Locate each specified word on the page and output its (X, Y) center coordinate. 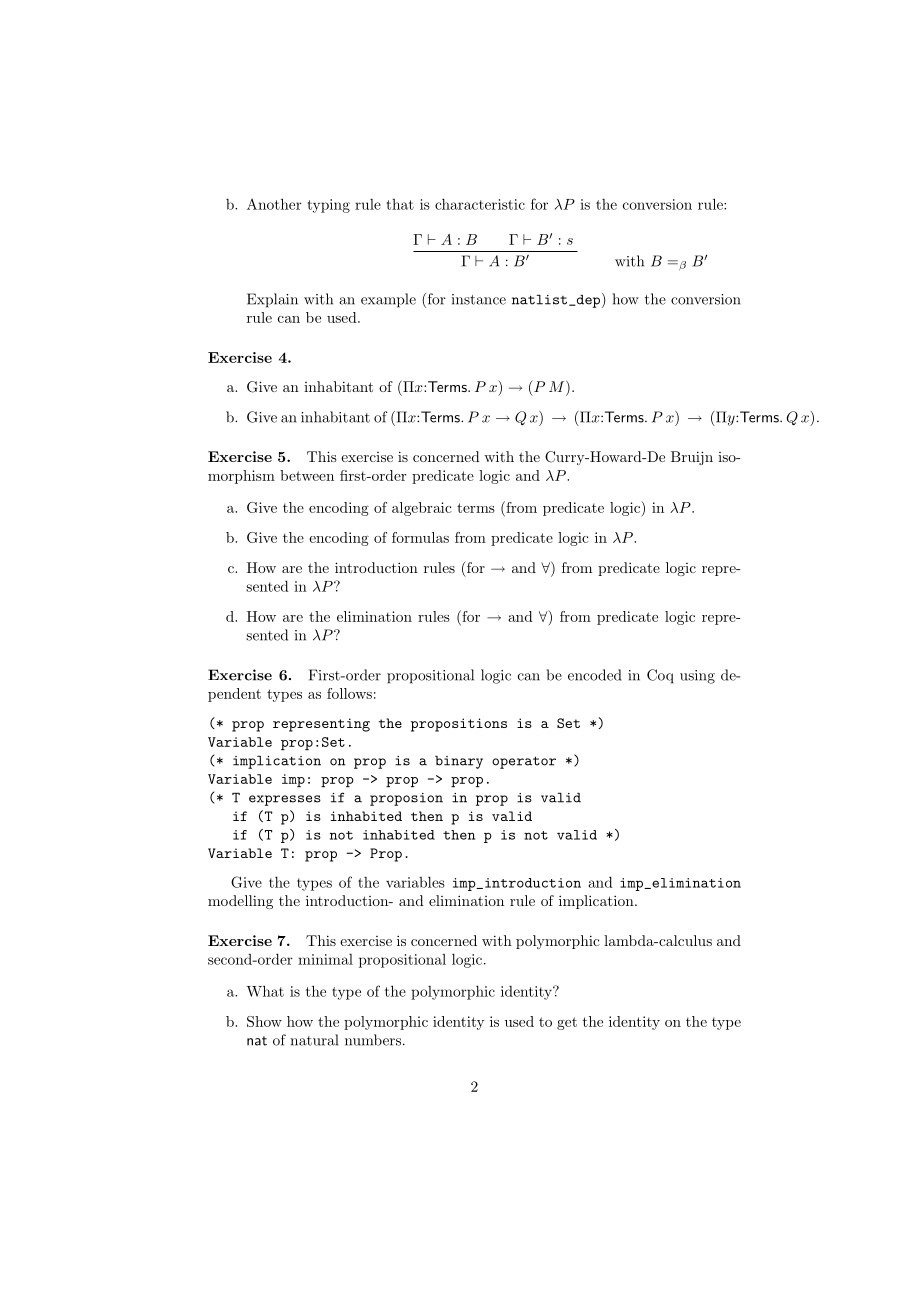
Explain (272, 300)
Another (274, 204)
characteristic (480, 204)
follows (349, 693)
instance (479, 299)
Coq (660, 676)
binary (459, 762)
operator (524, 762)
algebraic (421, 509)
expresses (285, 800)
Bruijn (692, 458)
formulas (420, 537)
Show (264, 1021)
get (567, 1023)
